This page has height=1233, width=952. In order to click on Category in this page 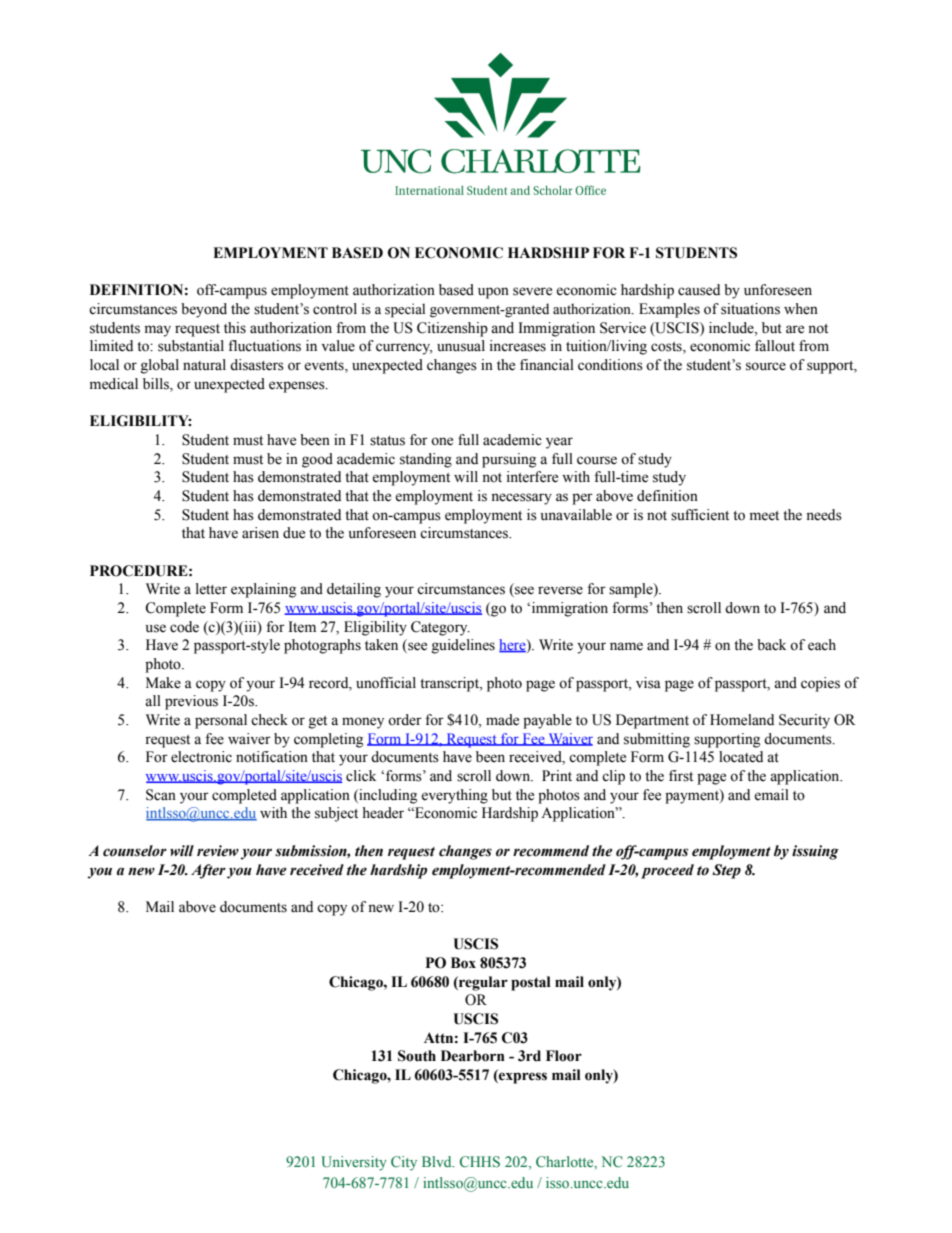, I will do `click(440, 628)`.
